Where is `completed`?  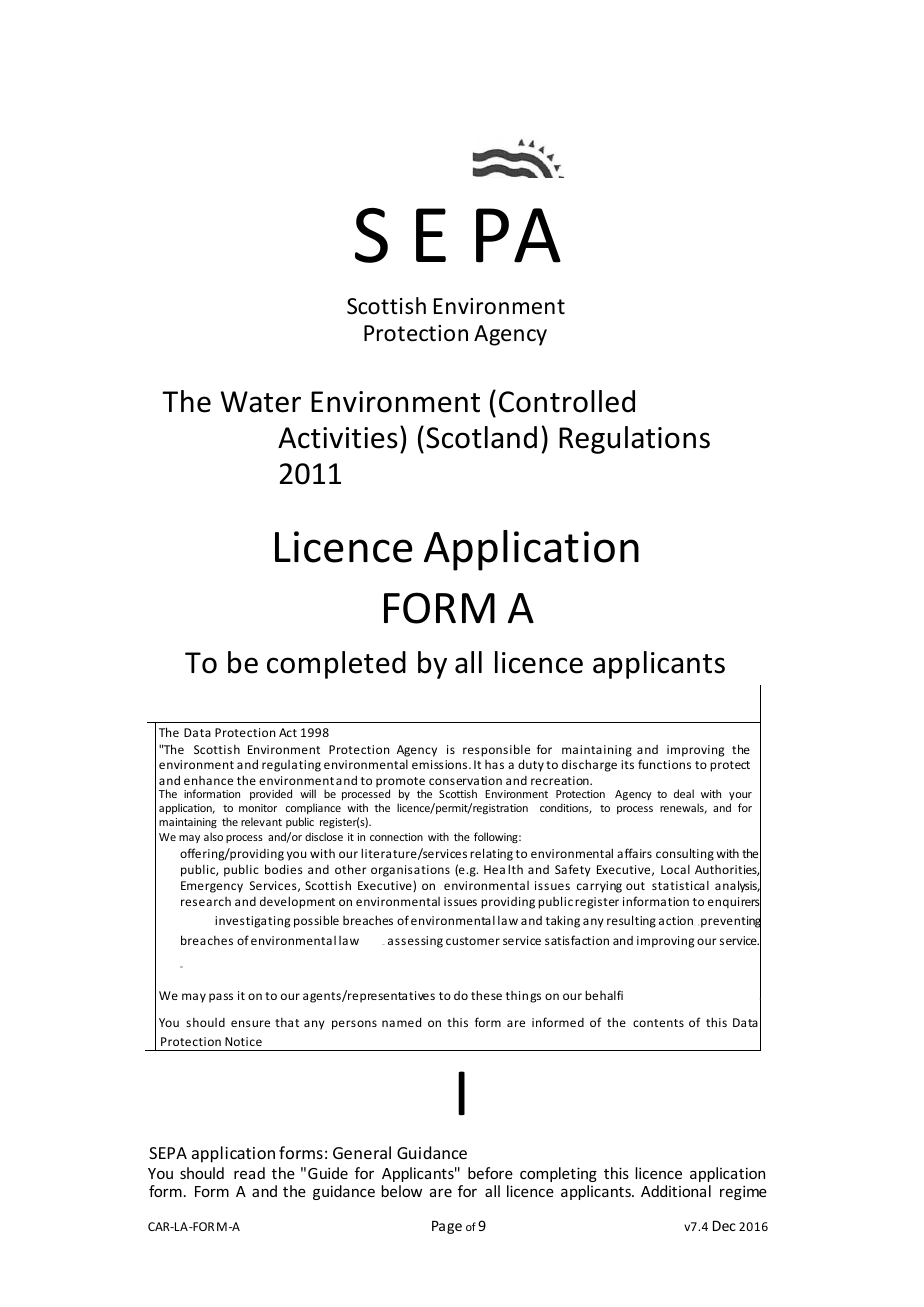 completed is located at coordinates (336, 665).
